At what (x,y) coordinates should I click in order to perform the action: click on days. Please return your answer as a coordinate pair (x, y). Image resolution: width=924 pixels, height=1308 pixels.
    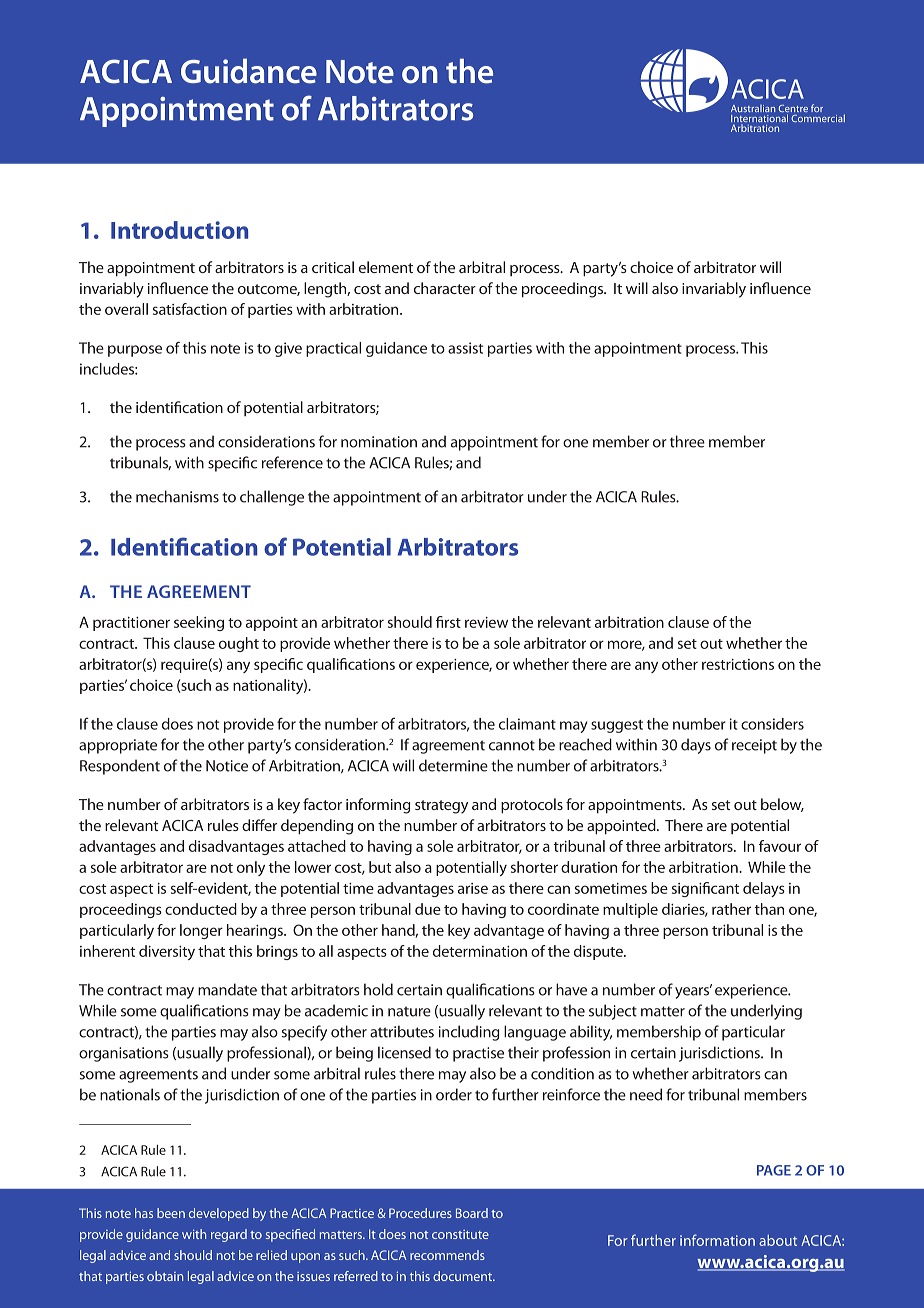
    Looking at the image, I should click on (696, 746).
